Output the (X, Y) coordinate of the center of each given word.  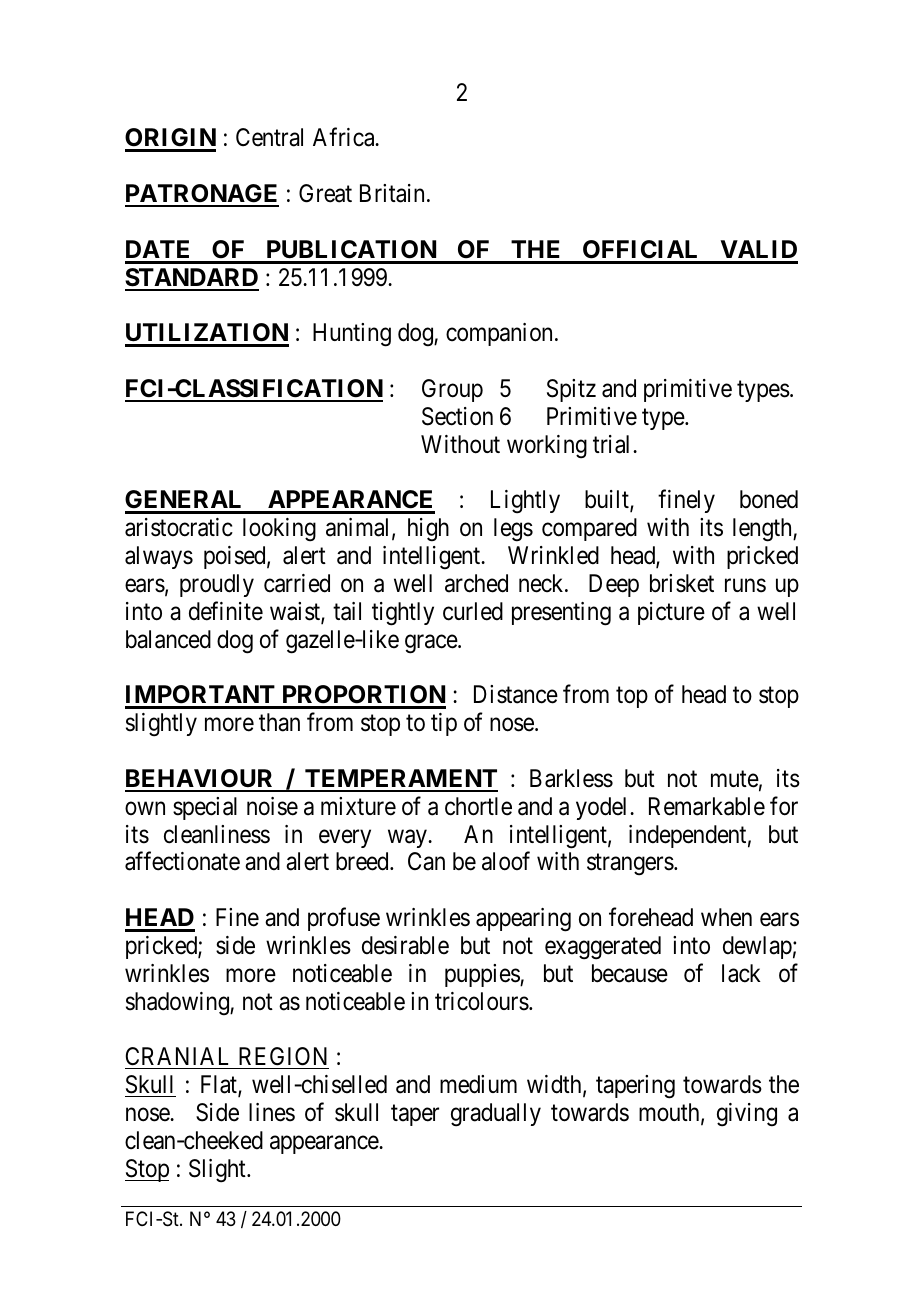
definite (226, 611)
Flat (220, 1085)
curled (473, 611)
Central (269, 137)
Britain (392, 193)
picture (671, 613)
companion (499, 334)
